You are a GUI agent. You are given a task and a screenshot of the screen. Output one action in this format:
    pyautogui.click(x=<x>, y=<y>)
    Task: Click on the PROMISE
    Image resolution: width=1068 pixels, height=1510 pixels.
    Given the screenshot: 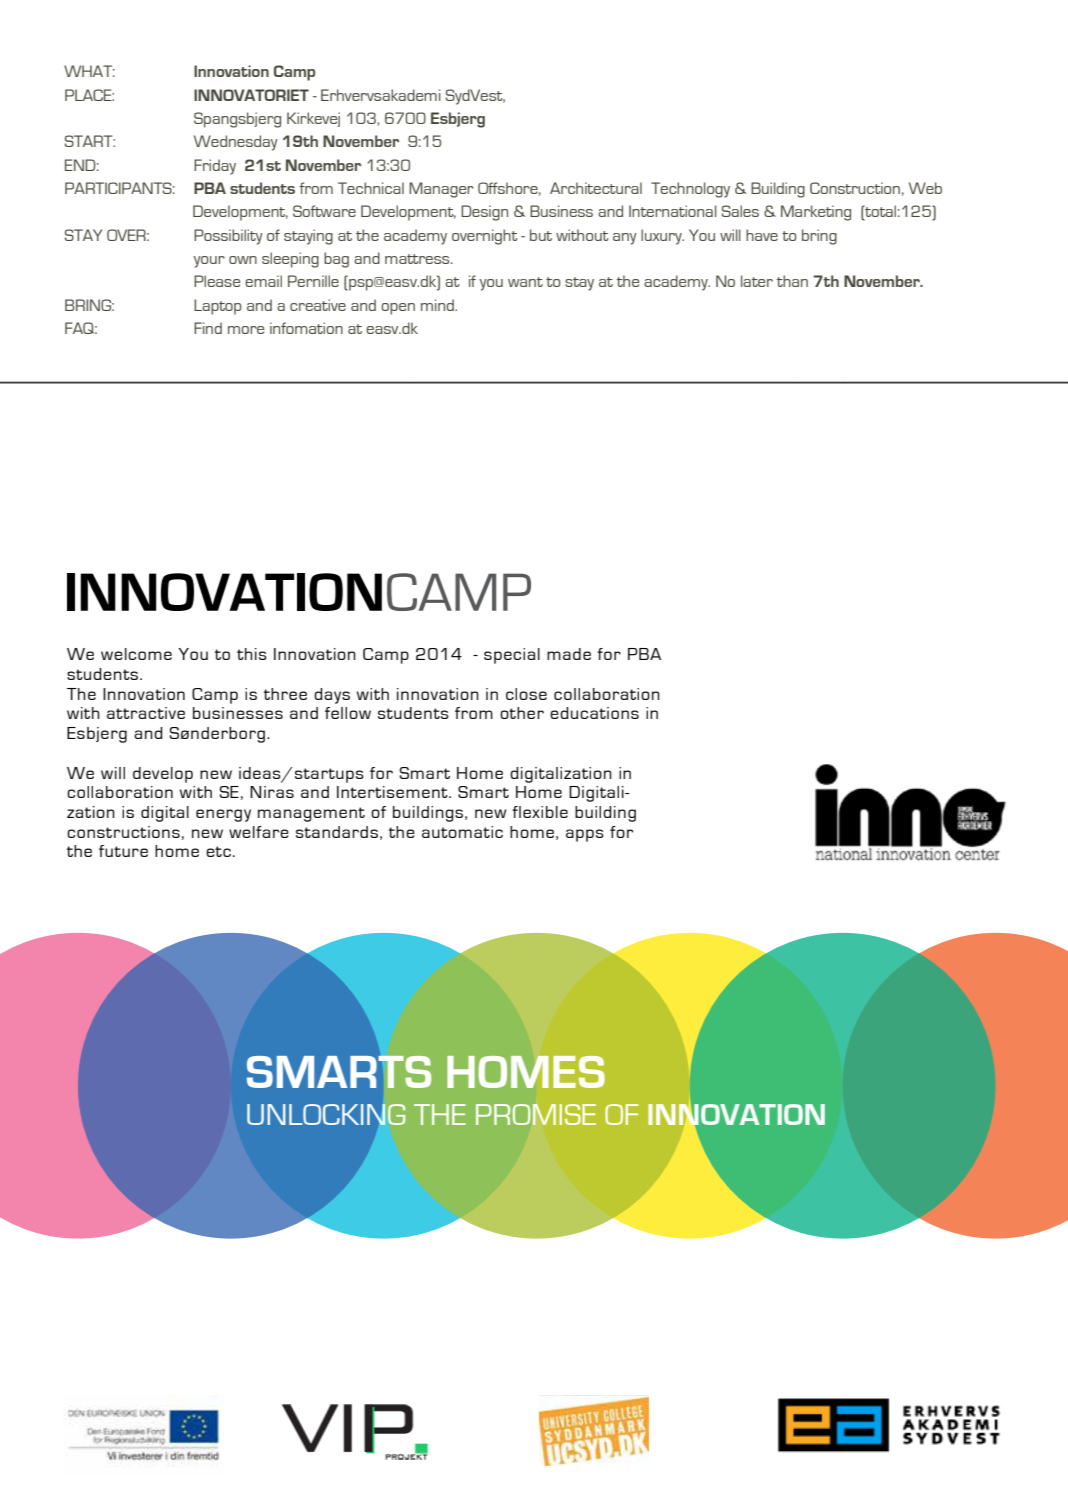 What is the action you would take?
    pyautogui.click(x=536, y=1114)
